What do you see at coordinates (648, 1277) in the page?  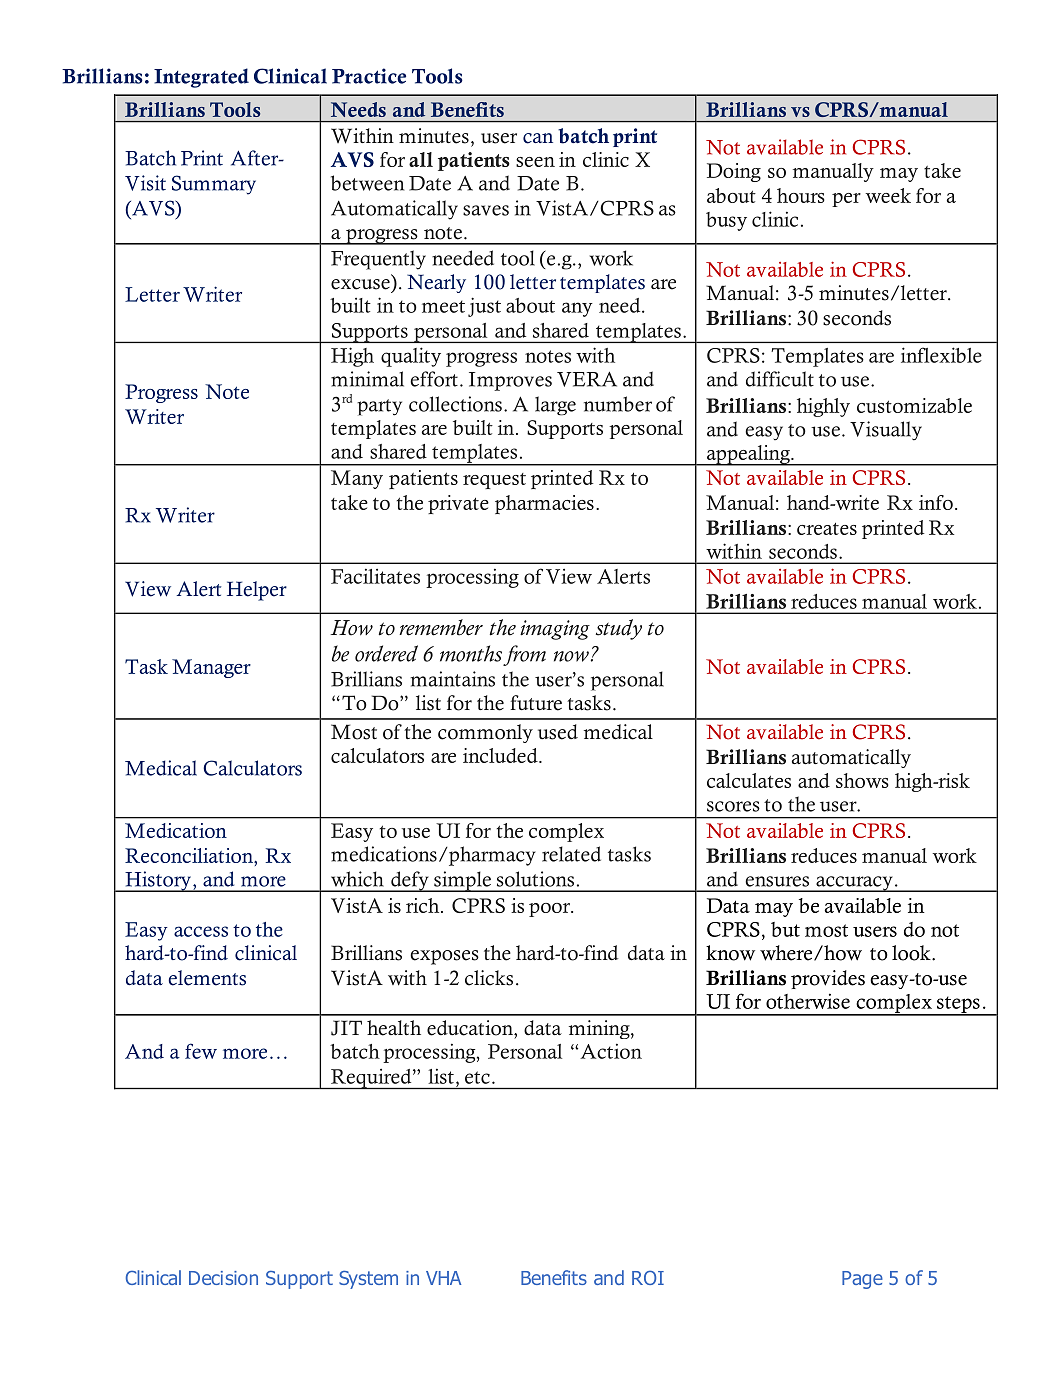 I see `ROI` at bounding box center [648, 1277].
